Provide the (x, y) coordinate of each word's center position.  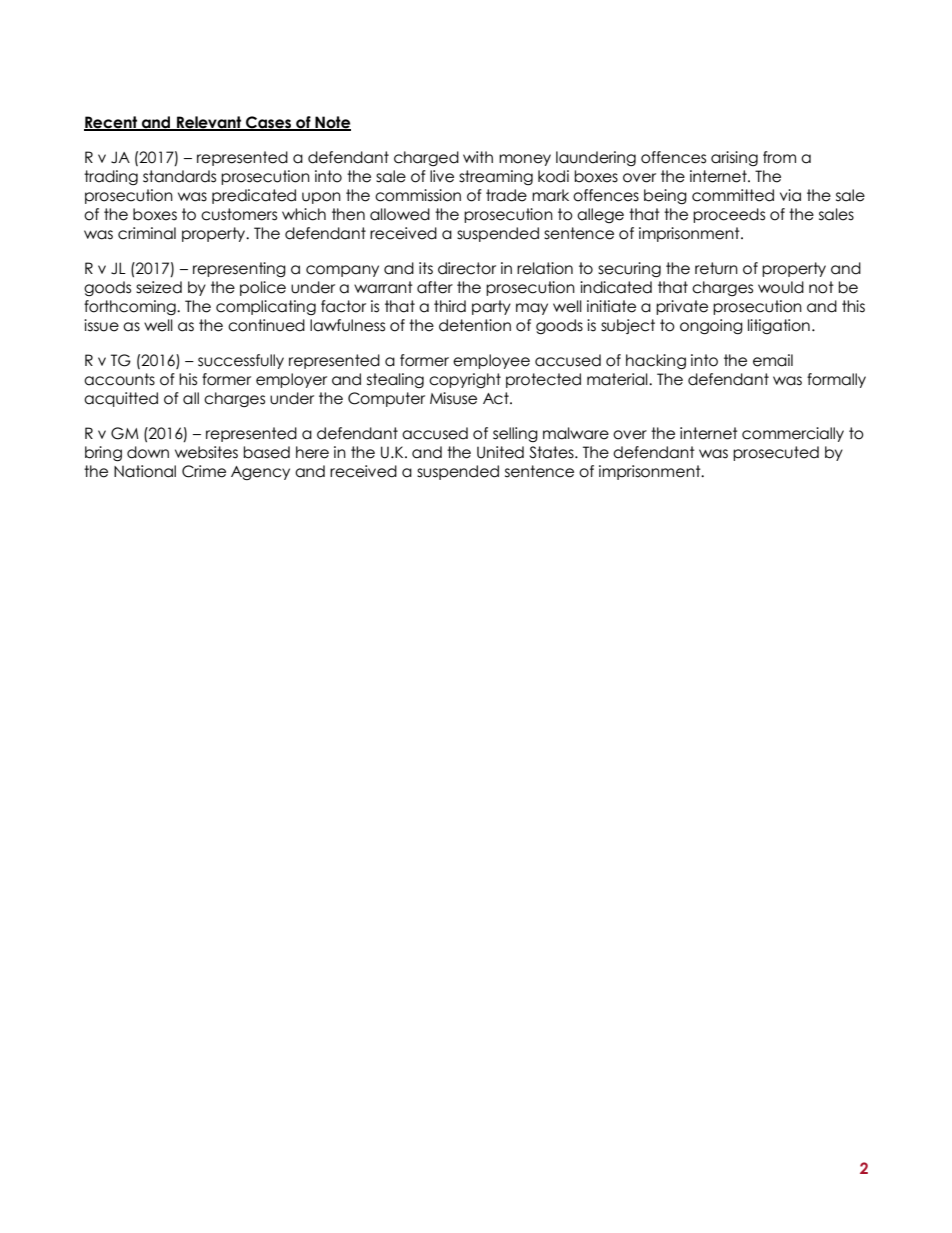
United (500, 452)
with (478, 157)
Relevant (209, 123)
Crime (204, 471)
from (779, 157)
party (491, 307)
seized (159, 287)
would (781, 287)
